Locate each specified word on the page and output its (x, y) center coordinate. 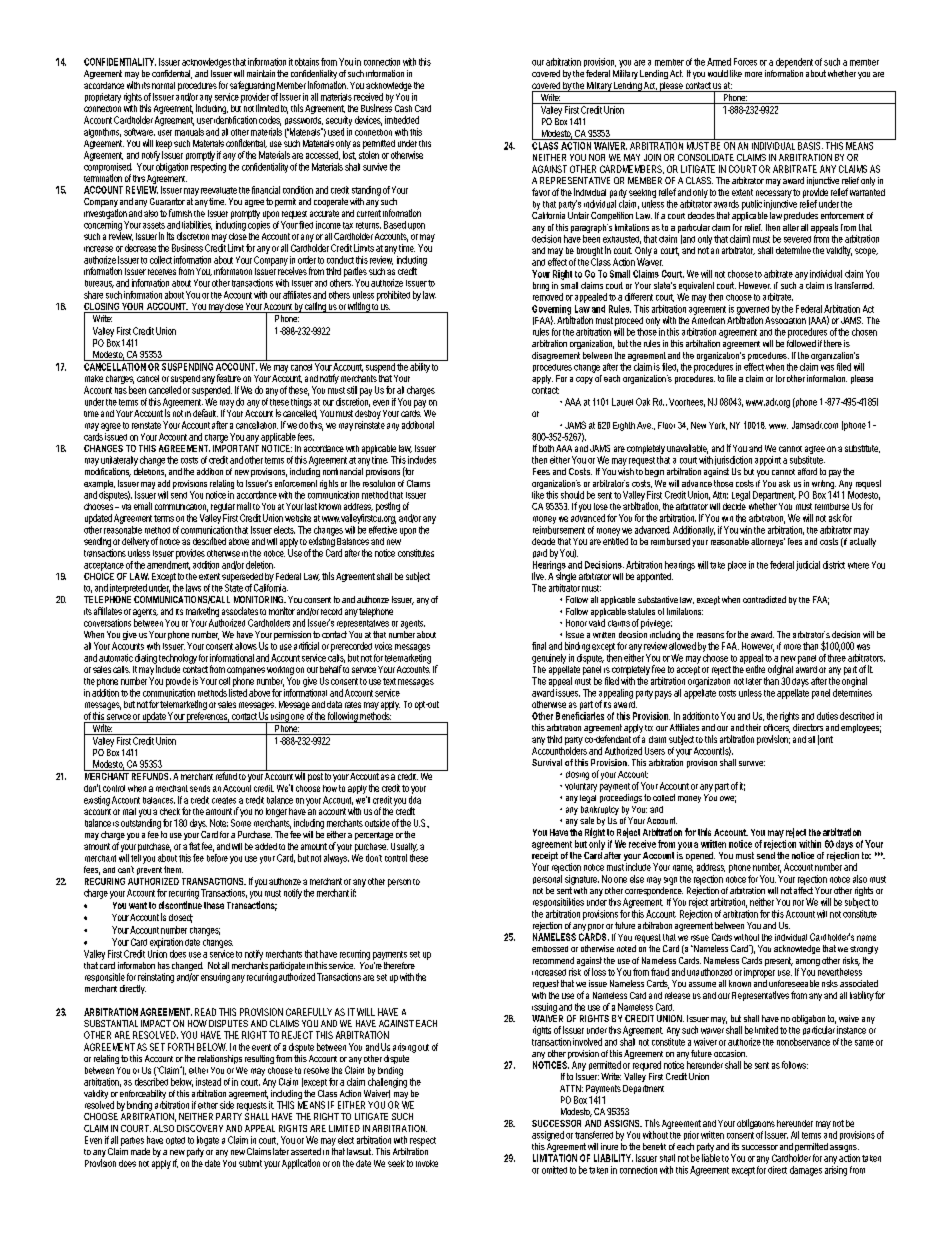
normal (163, 85)
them (173, 869)
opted (175, 1141)
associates (240, 611)
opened (700, 858)
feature (229, 378)
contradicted (764, 599)
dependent (794, 63)
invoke (427, 1163)
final (539, 646)
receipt (545, 858)
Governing (551, 311)
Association (785, 319)
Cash (403, 108)
